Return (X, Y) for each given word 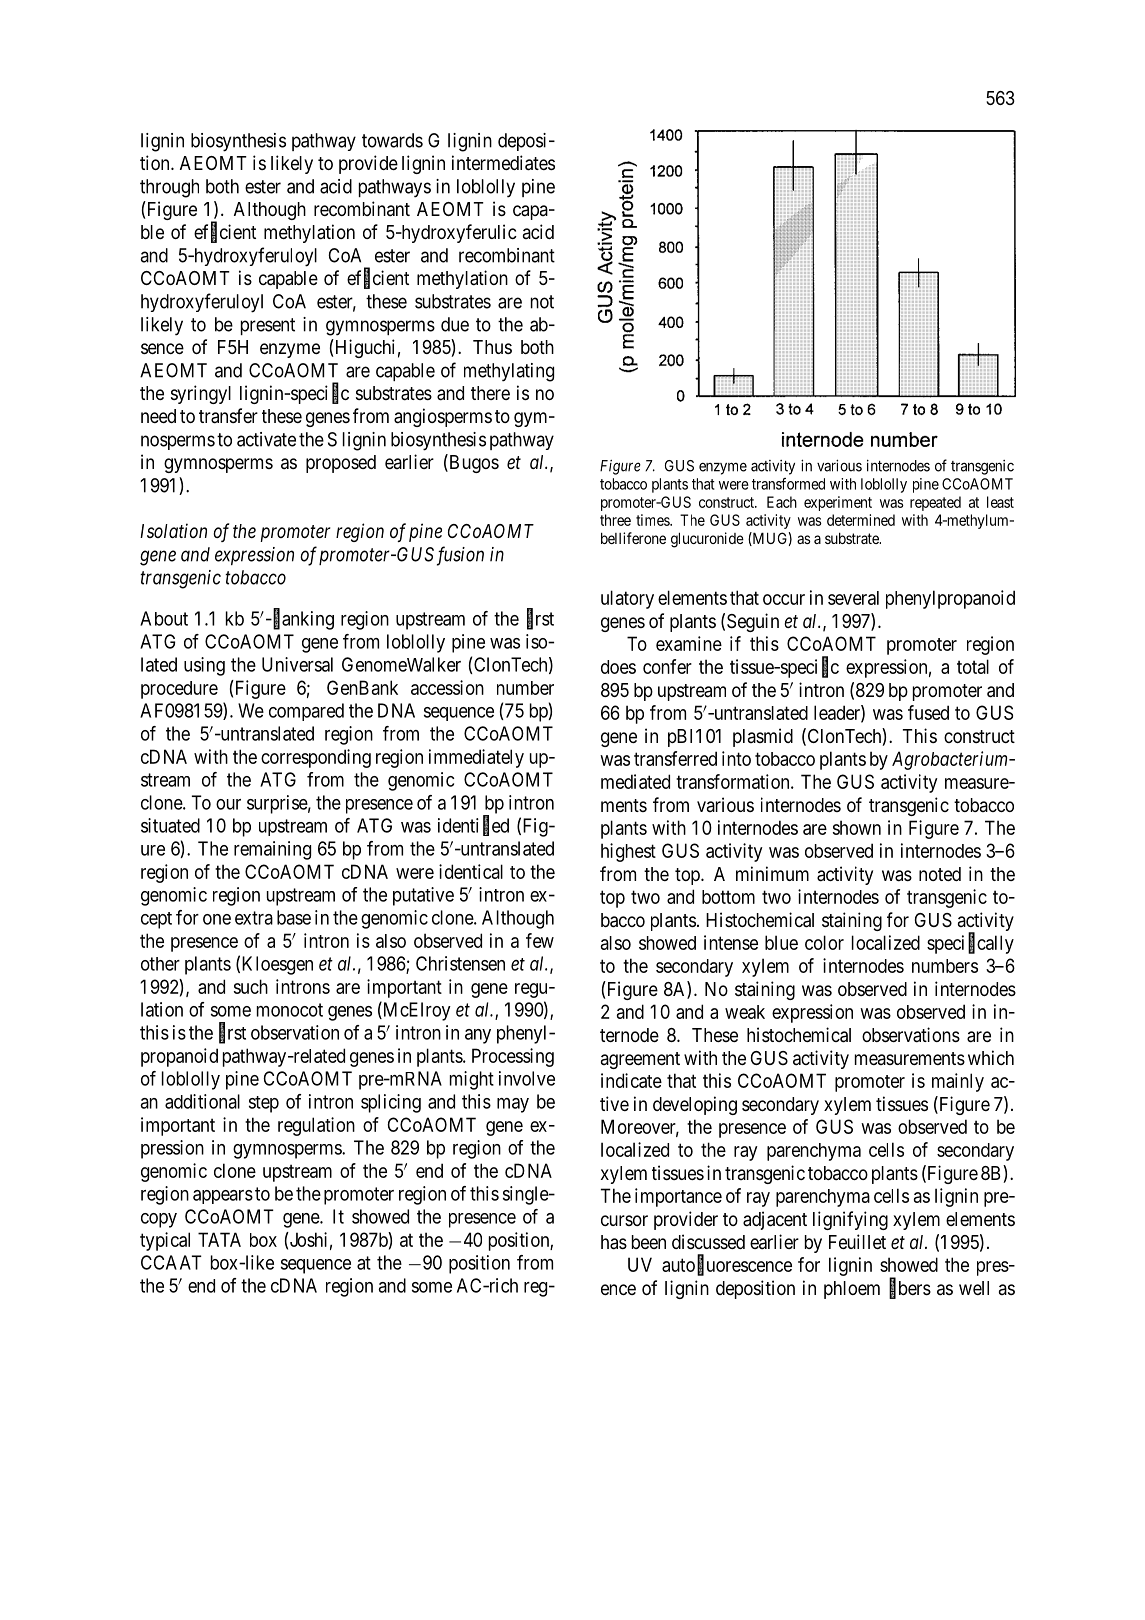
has (614, 1242)
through (169, 188)
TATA (219, 1239)
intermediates (503, 163)
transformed (788, 484)
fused (928, 712)
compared (306, 712)
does (618, 667)
